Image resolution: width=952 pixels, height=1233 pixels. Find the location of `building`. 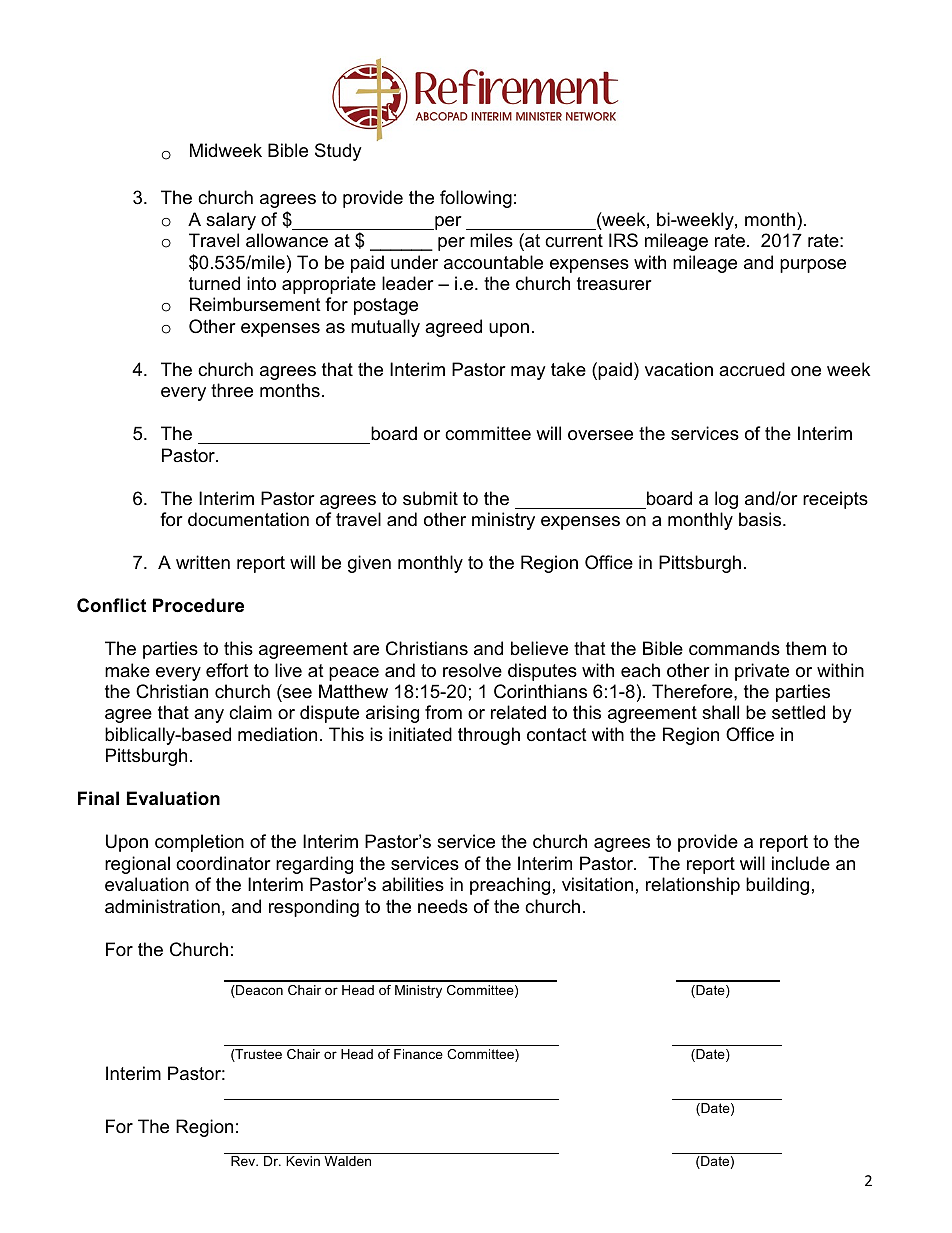

building is located at coordinates (777, 886).
